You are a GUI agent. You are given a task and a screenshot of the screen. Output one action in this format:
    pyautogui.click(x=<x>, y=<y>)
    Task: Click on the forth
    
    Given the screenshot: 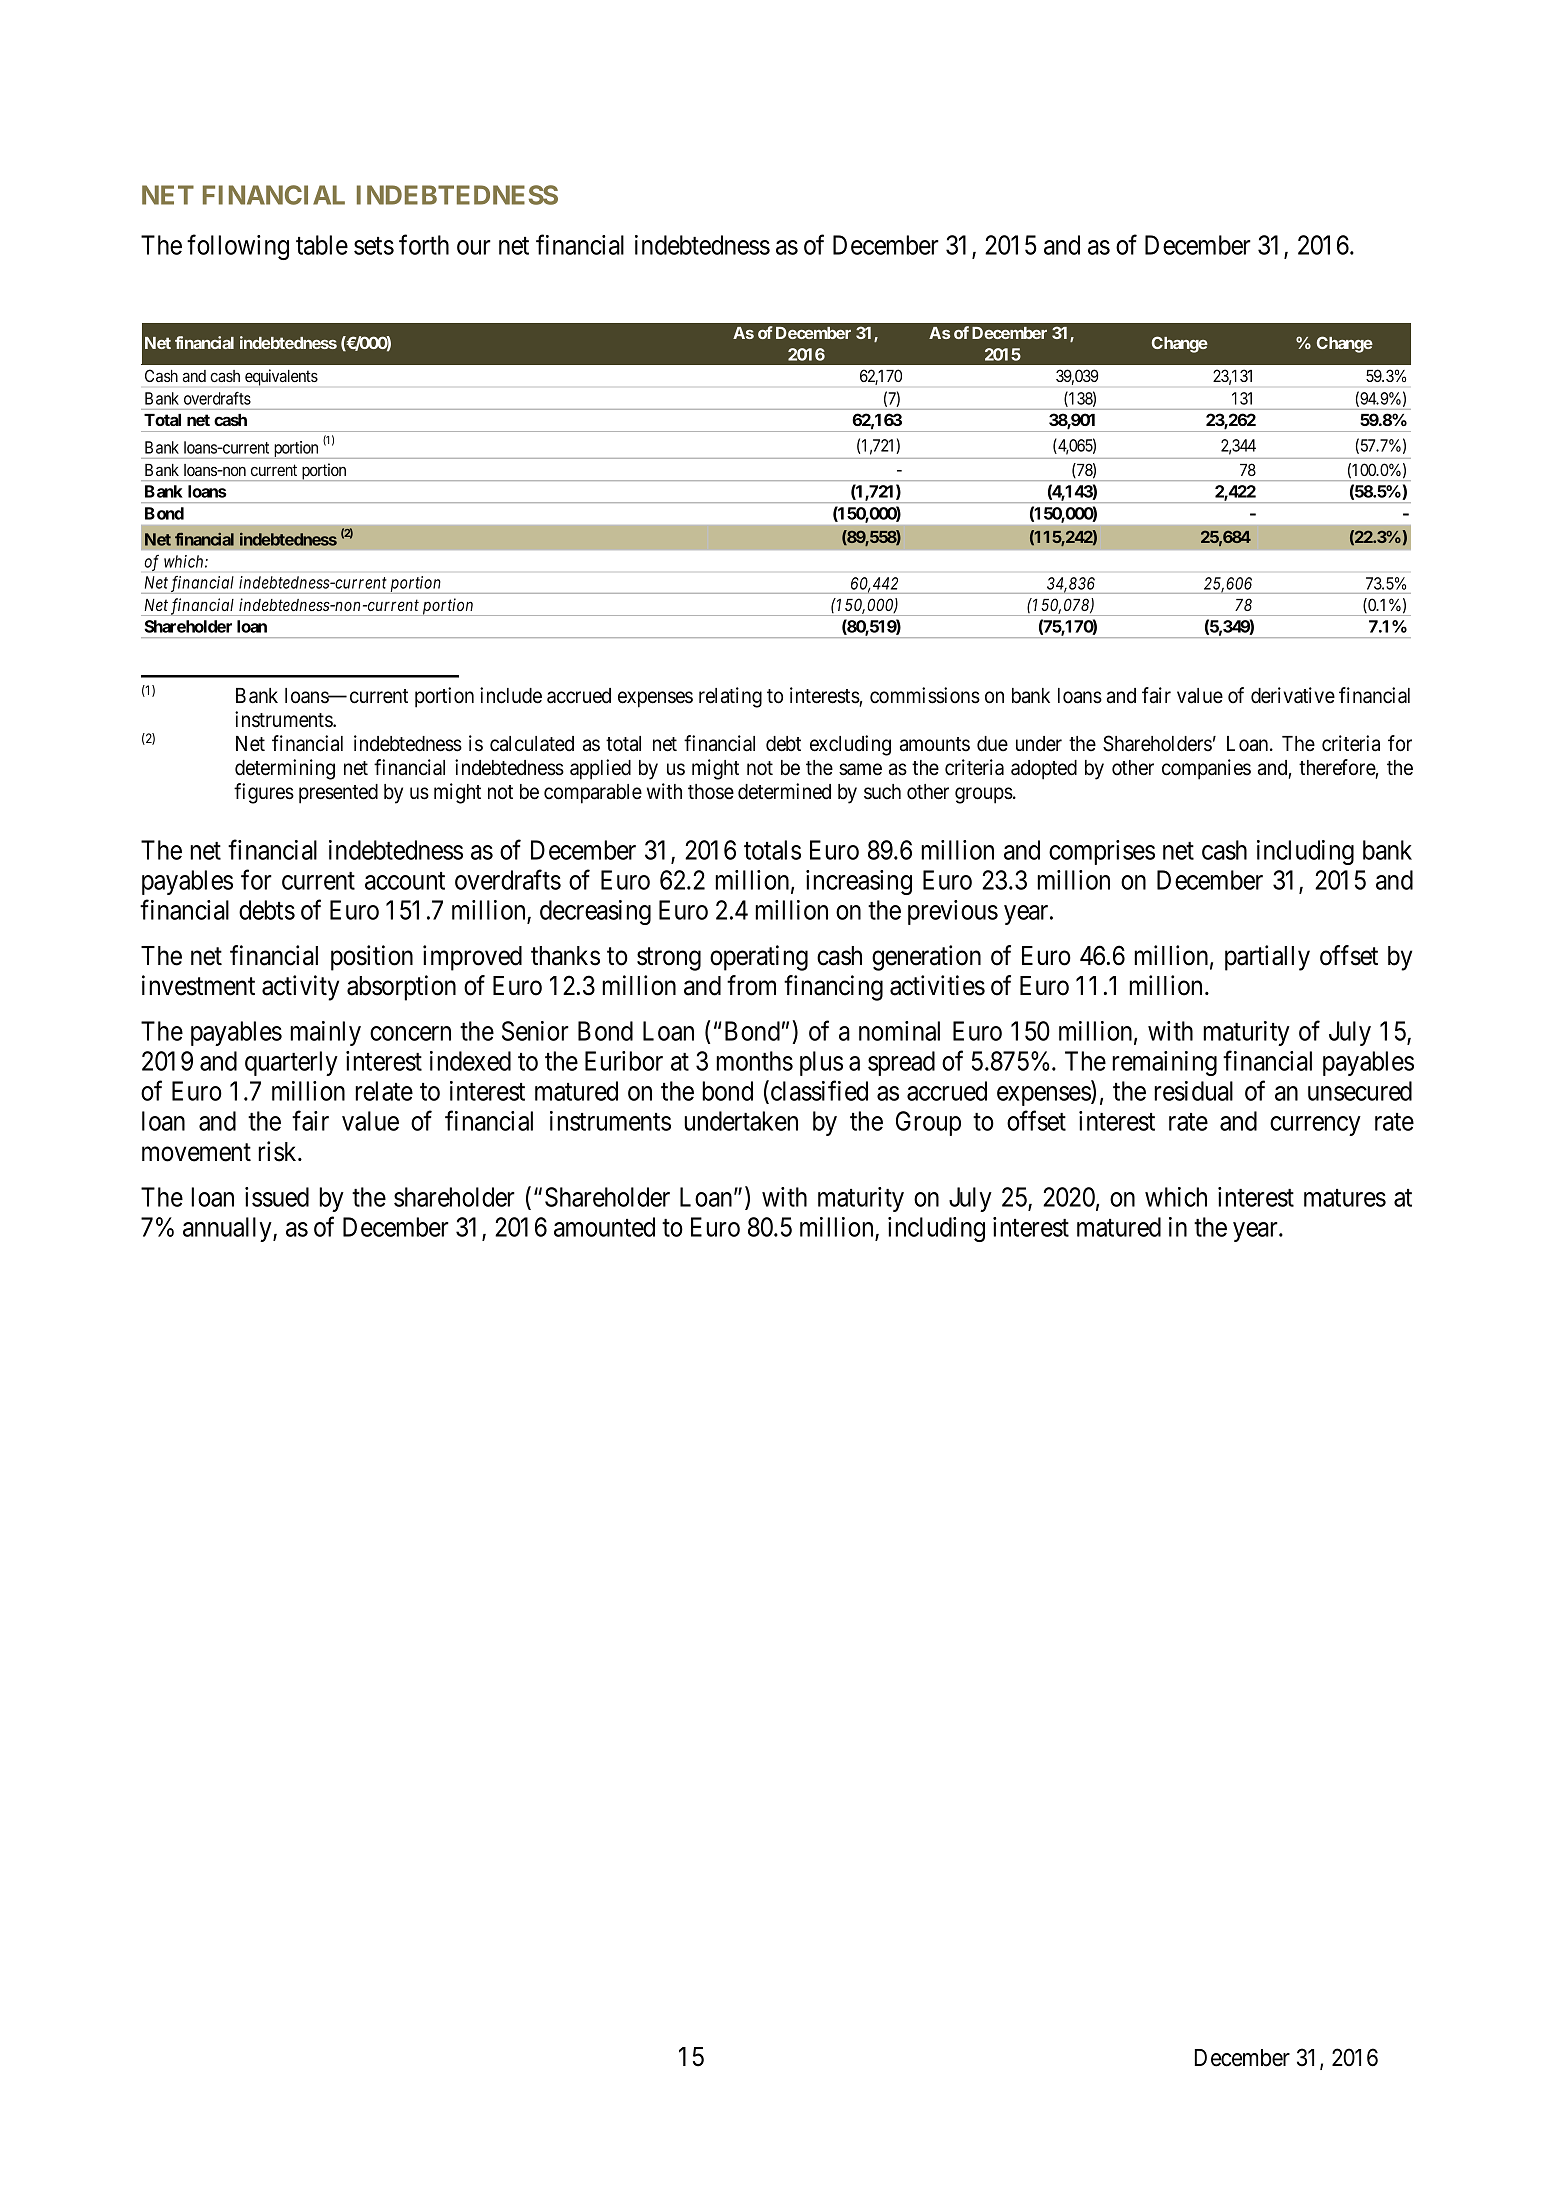 What is the action you would take?
    pyautogui.click(x=424, y=244)
